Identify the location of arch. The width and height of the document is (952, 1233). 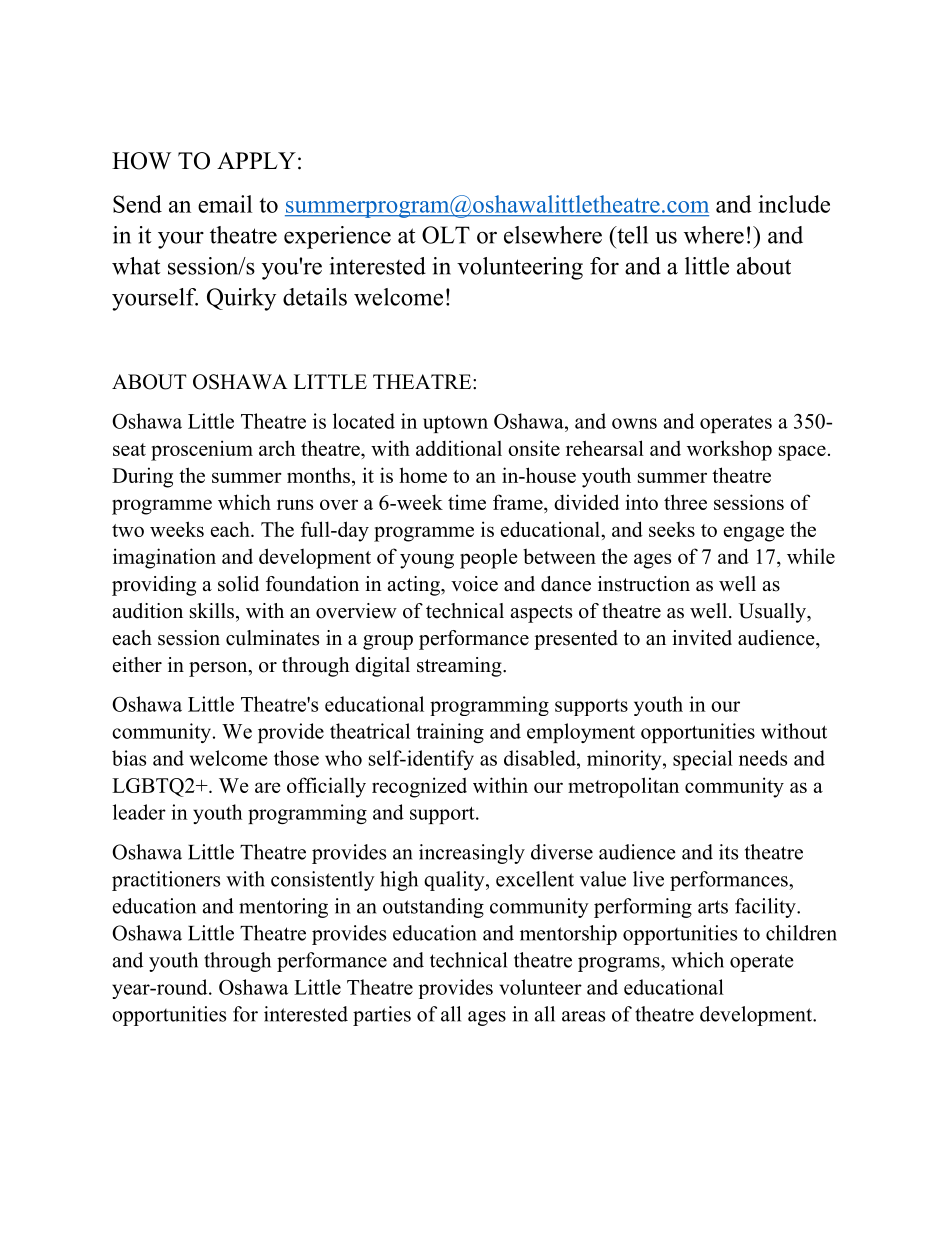
(277, 448).
